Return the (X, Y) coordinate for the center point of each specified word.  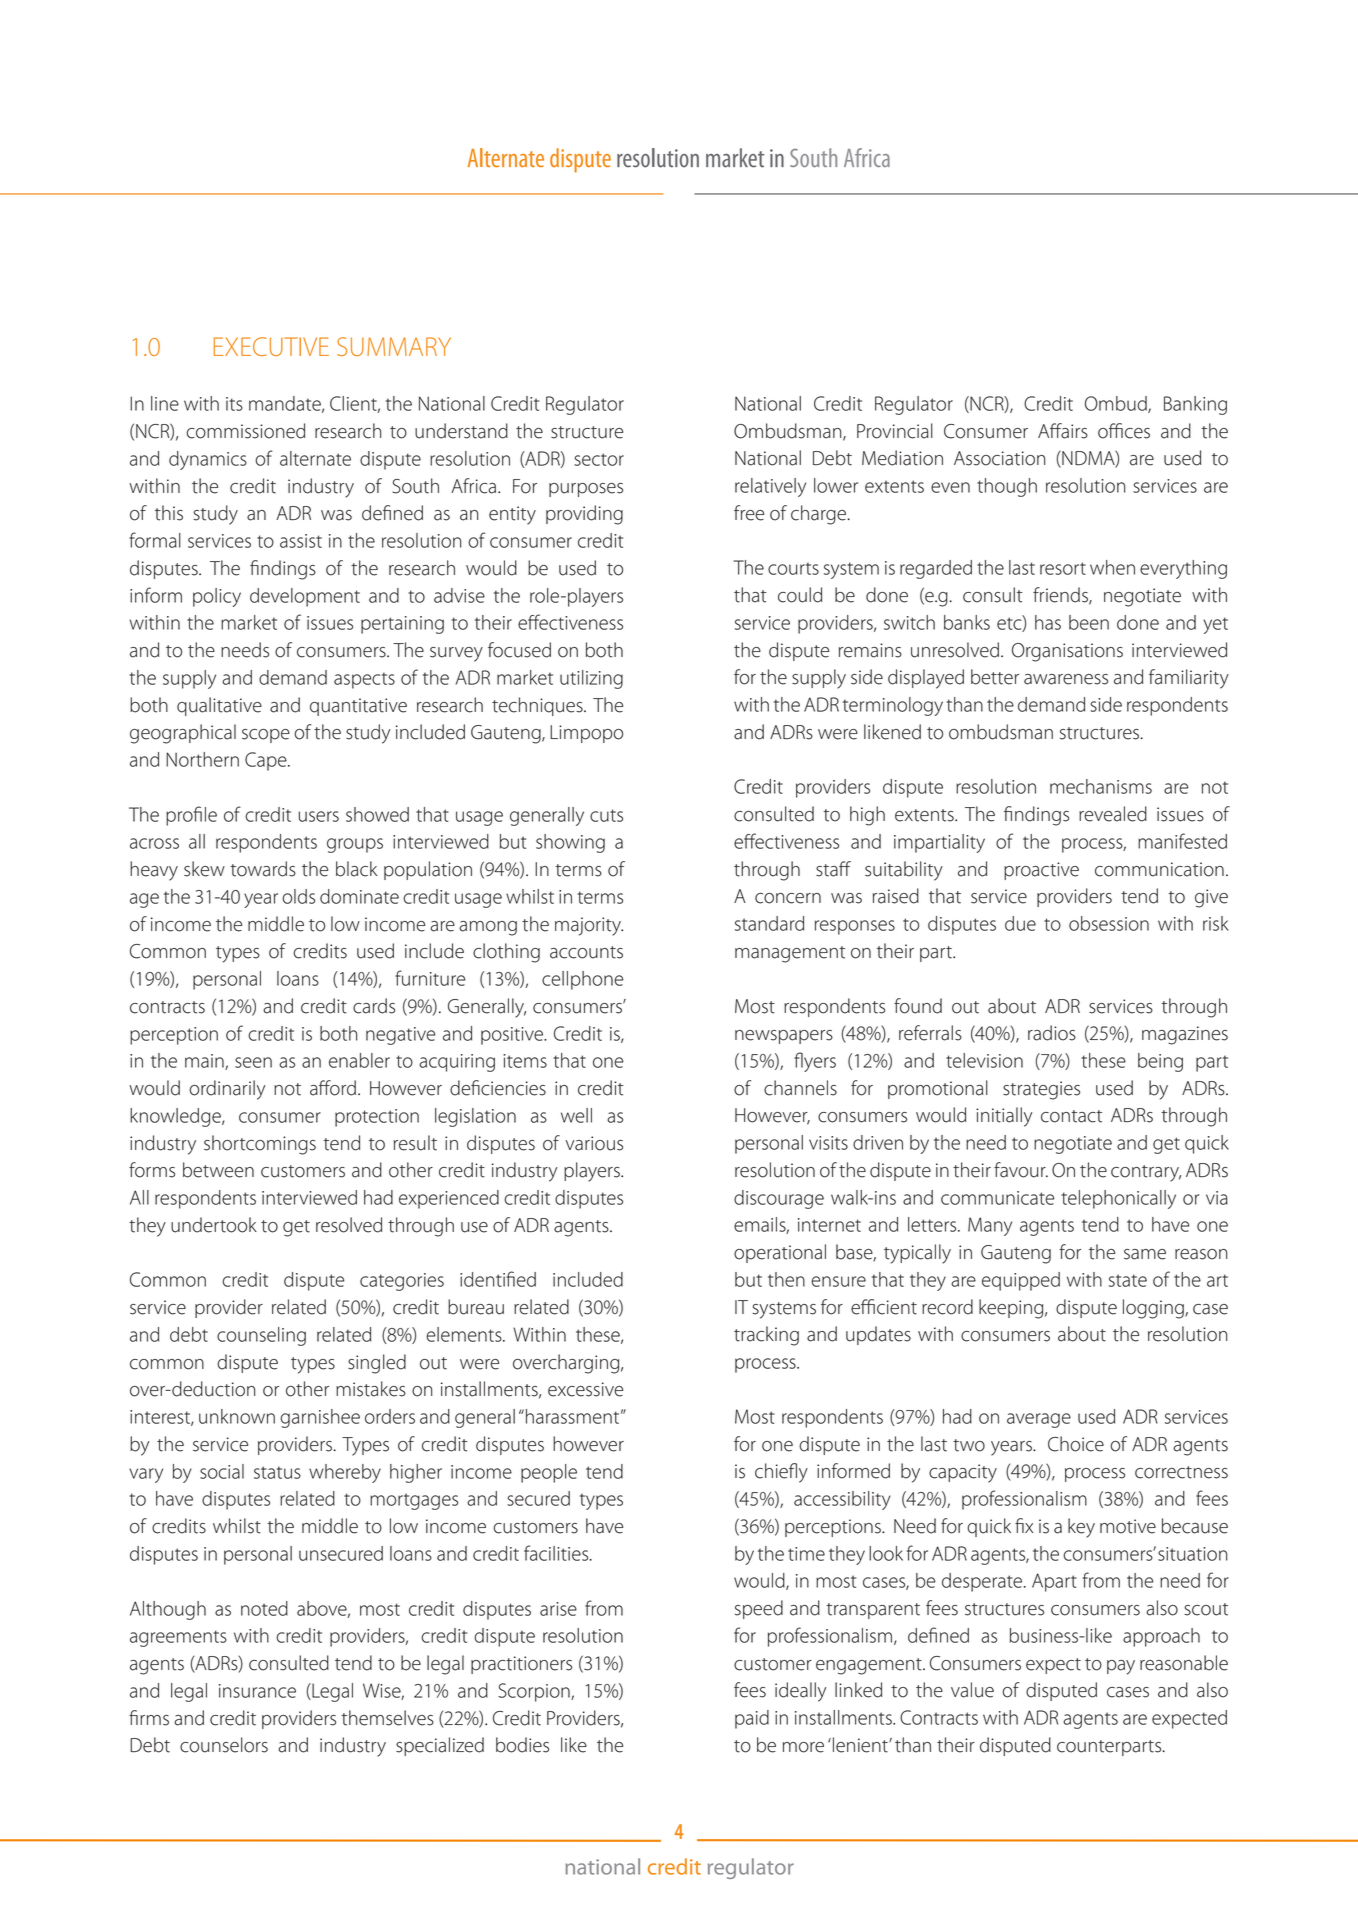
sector (599, 459)
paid (752, 1719)
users (319, 816)
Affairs (1063, 431)
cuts (606, 815)
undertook (214, 1225)
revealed (1113, 814)
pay (1121, 1667)
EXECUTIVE (271, 346)
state (1128, 1280)
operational (780, 1253)
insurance (257, 1691)
